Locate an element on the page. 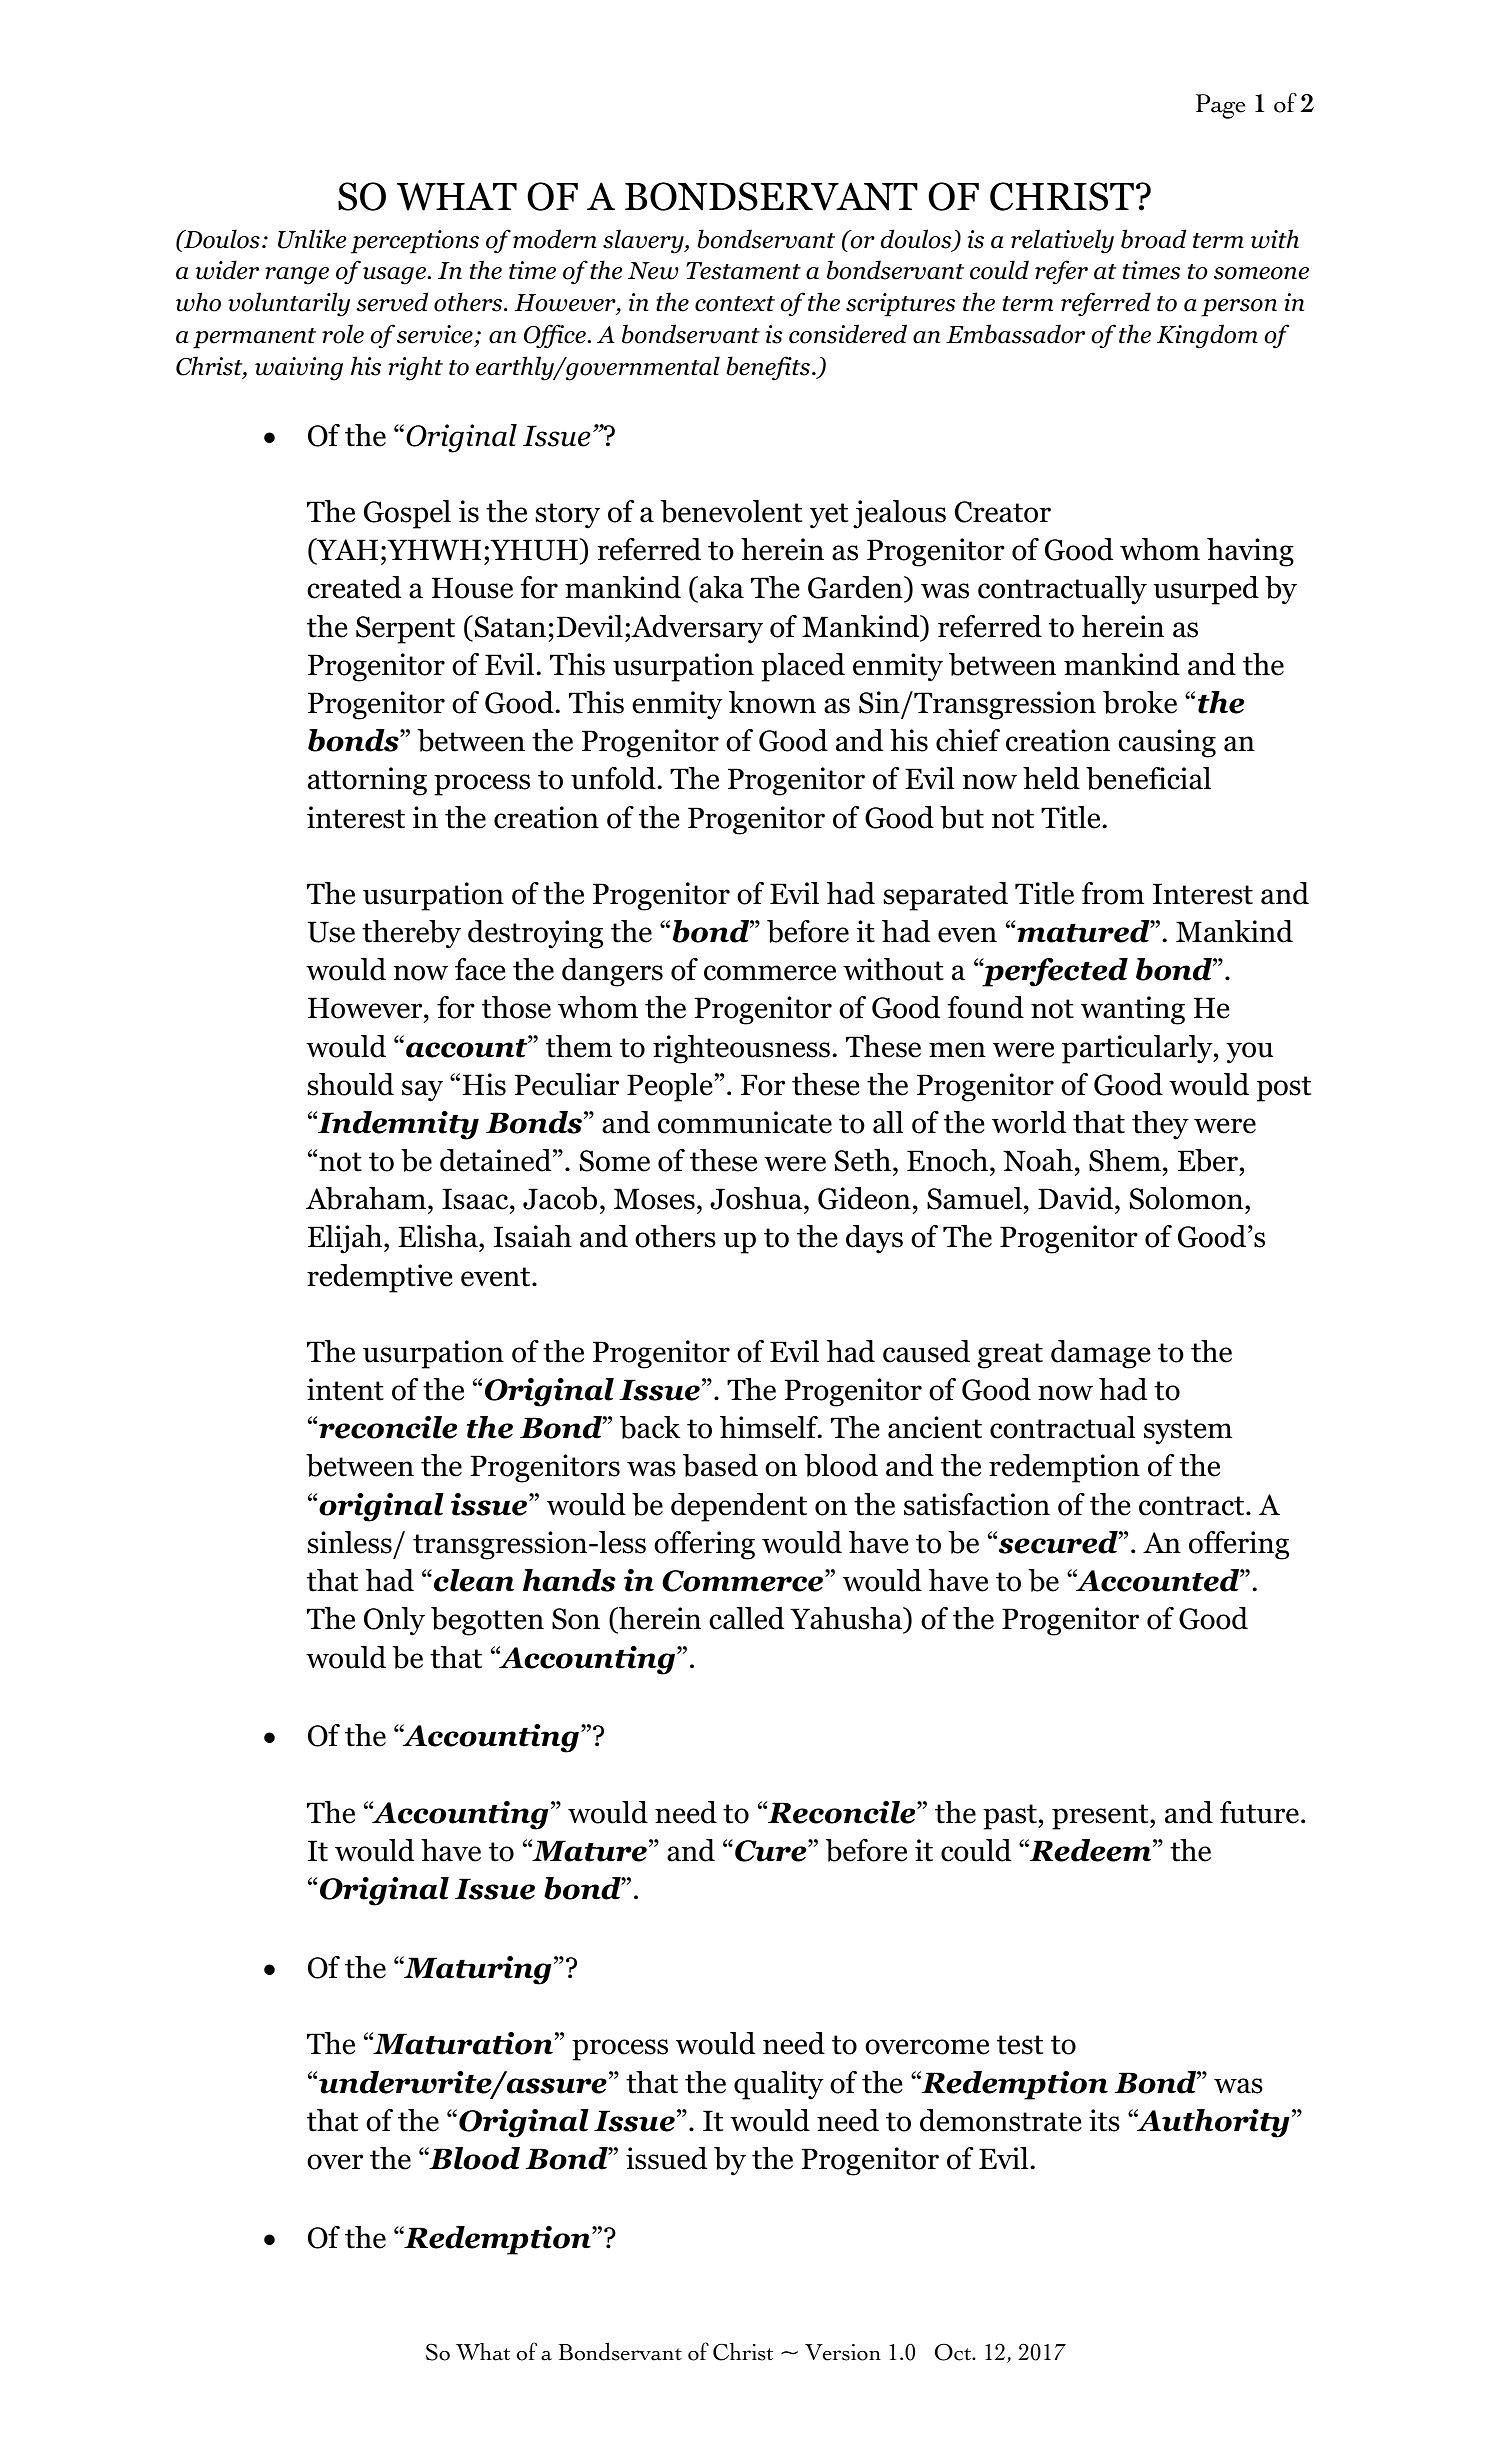  called is located at coordinates (746, 1618).
